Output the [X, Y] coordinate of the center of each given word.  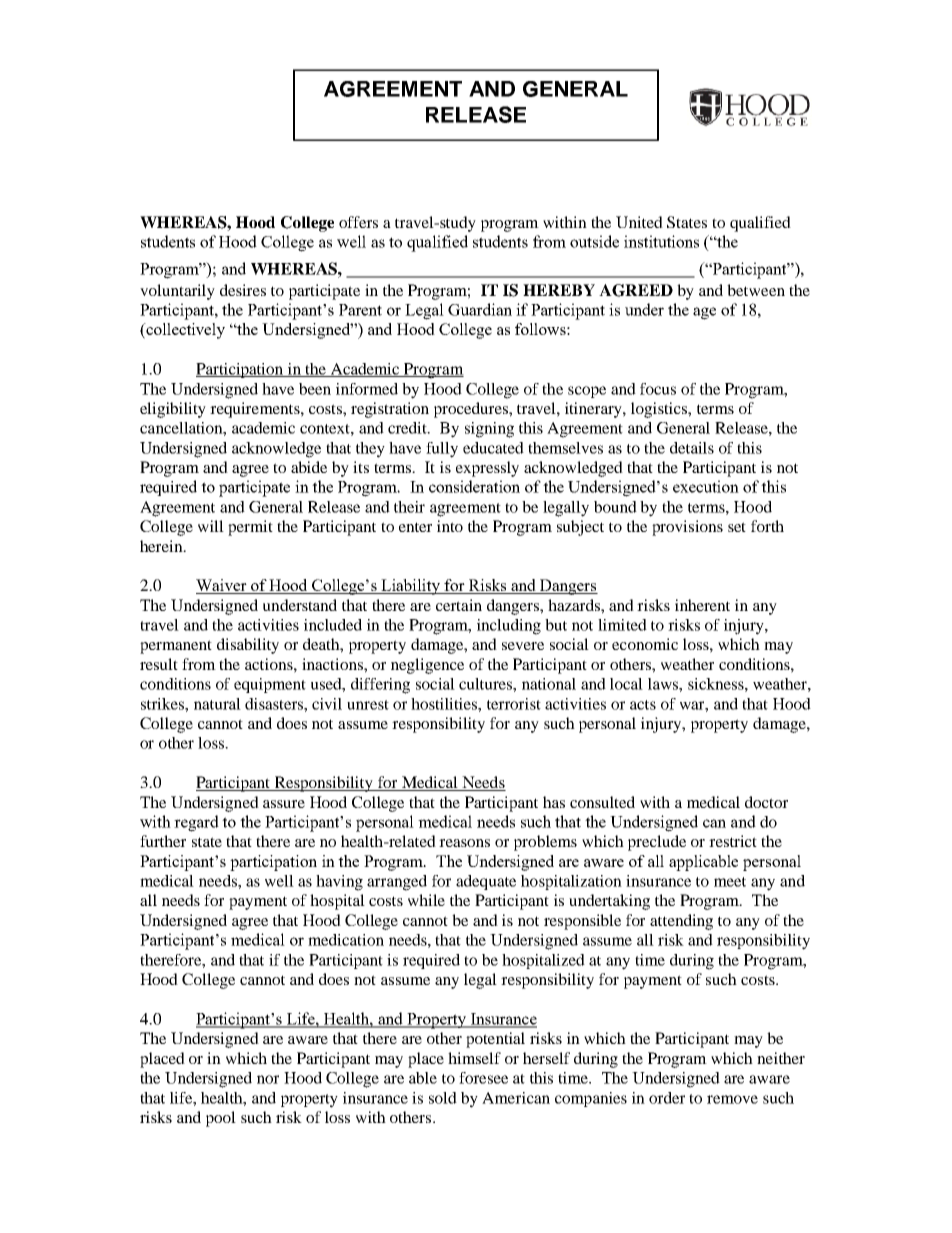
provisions [687, 528]
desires [243, 290]
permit [250, 528]
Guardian [480, 309]
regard [196, 823]
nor [268, 1079]
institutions [661, 241]
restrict [733, 841]
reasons [464, 843]
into [450, 526]
